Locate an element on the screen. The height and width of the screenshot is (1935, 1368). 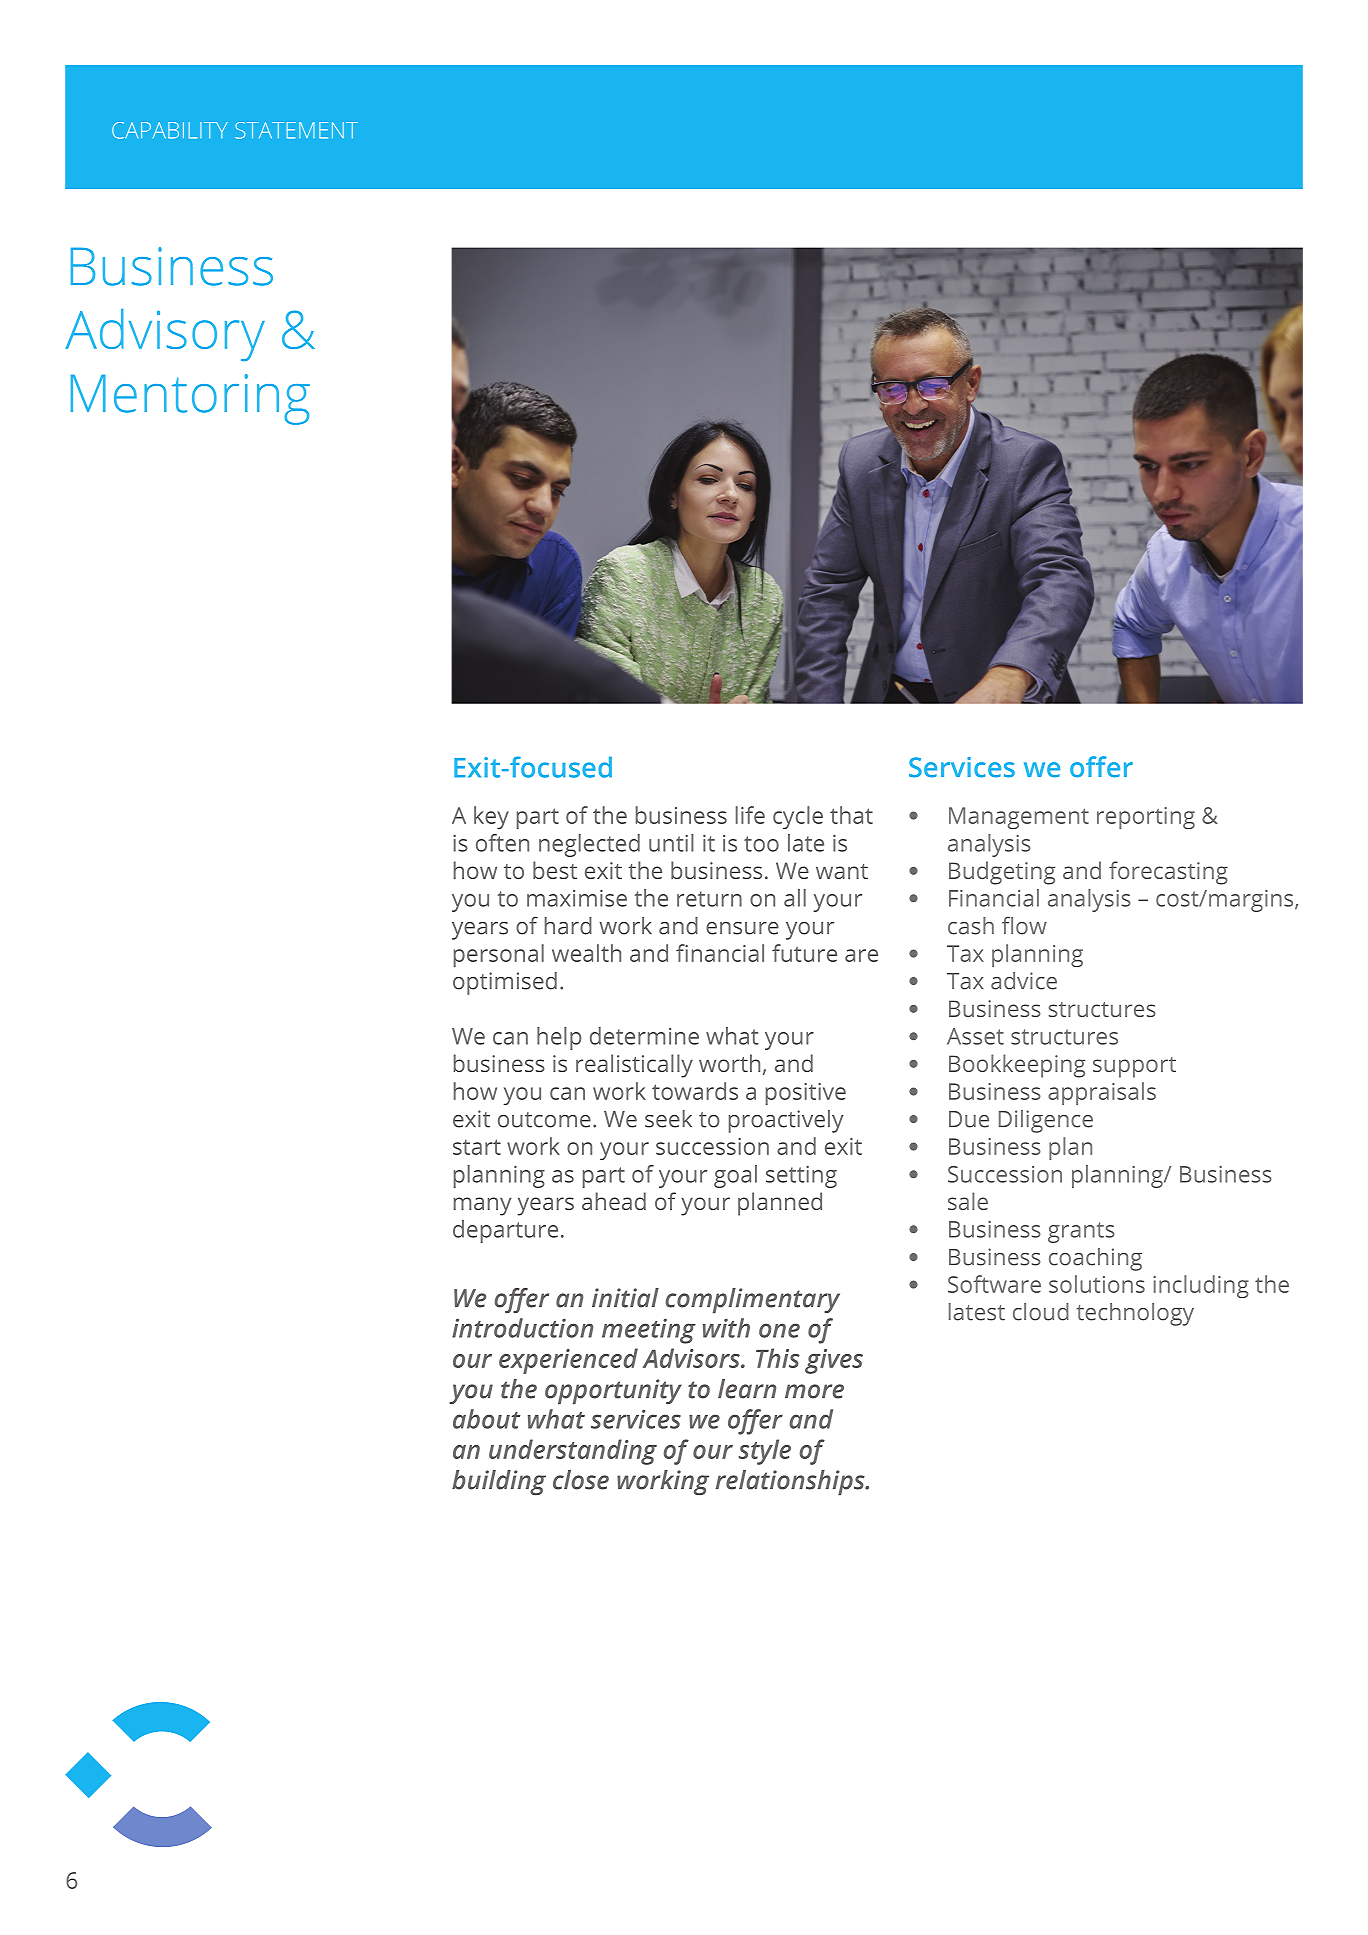
key is located at coordinates (491, 817).
